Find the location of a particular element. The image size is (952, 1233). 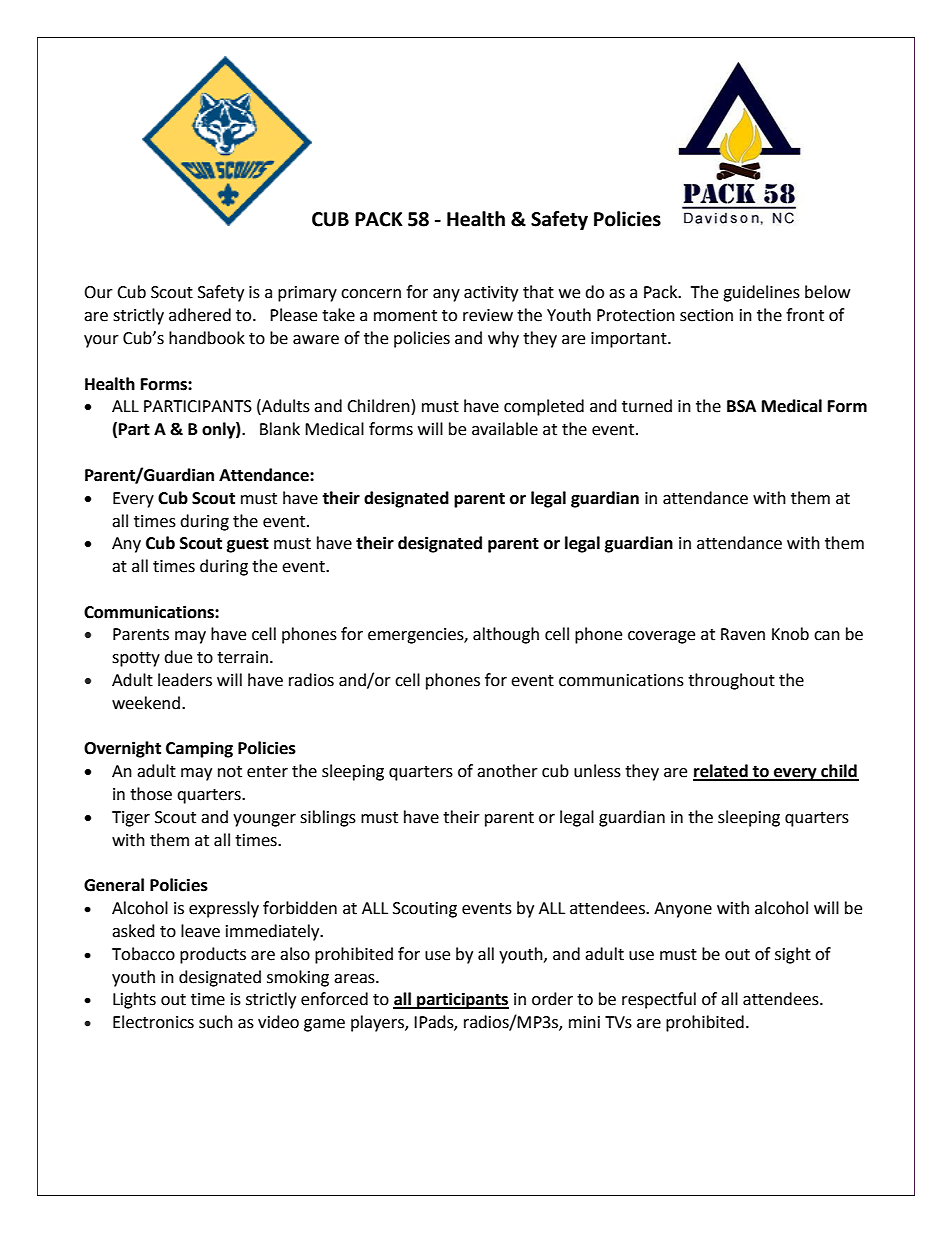

section is located at coordinates (706, 315).
